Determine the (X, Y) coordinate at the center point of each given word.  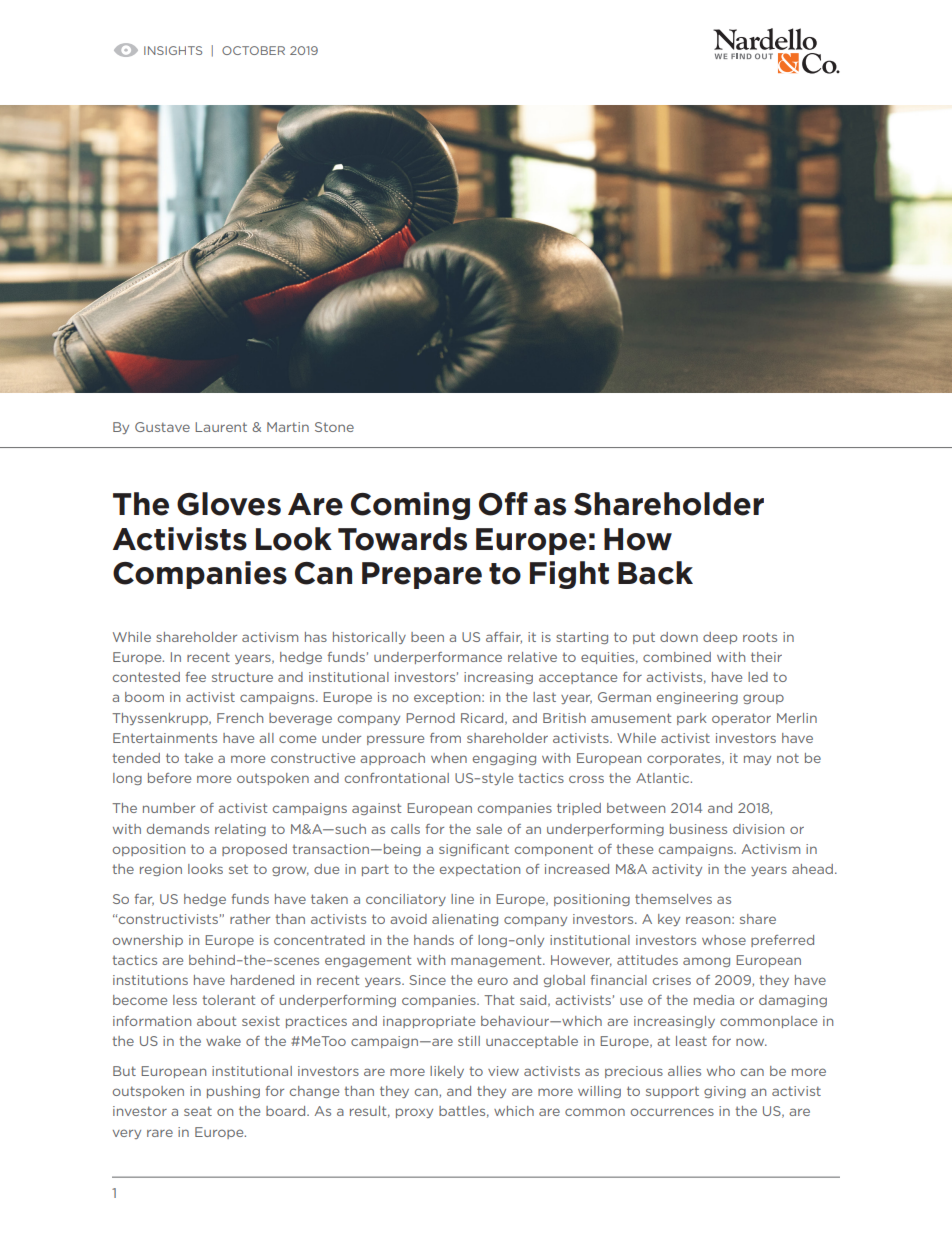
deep (720, 638)
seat (198, 1111)
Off (503, 504)
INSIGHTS (173, 50)
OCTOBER (253, 50)
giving (725, 1092)
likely (447, 1072)
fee (196, 677)
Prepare (422, 575)
